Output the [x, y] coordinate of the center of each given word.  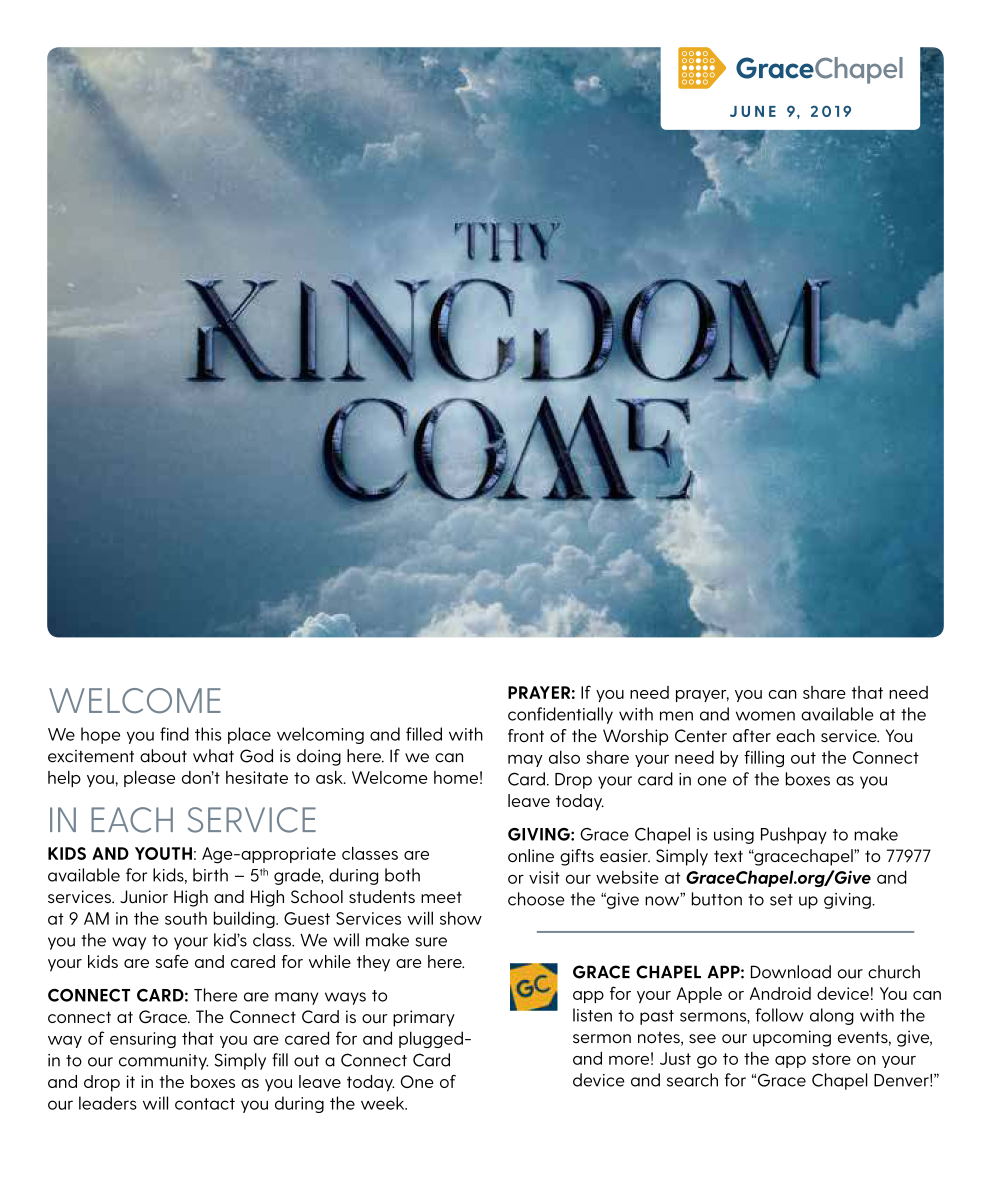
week [384, 1103]
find [174, 734]
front [526, 735]
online [531, 856]
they [373, 963]
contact [205, 1104]
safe [172, 961]
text [728, 856]
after [752, 735]
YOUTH [163, 853]
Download [791, 972]
